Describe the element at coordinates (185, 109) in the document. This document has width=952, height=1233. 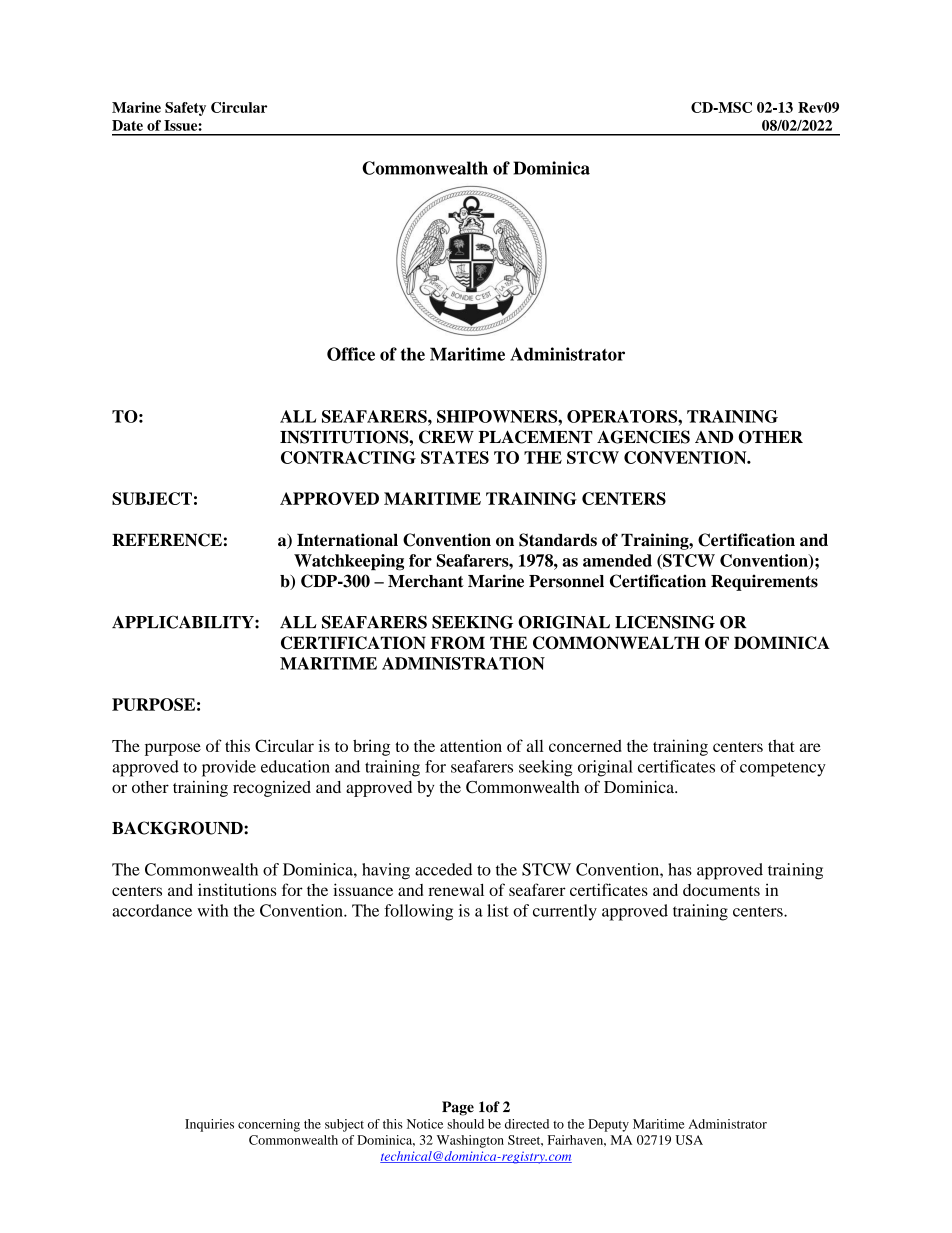
I see `Safety` at that location.
